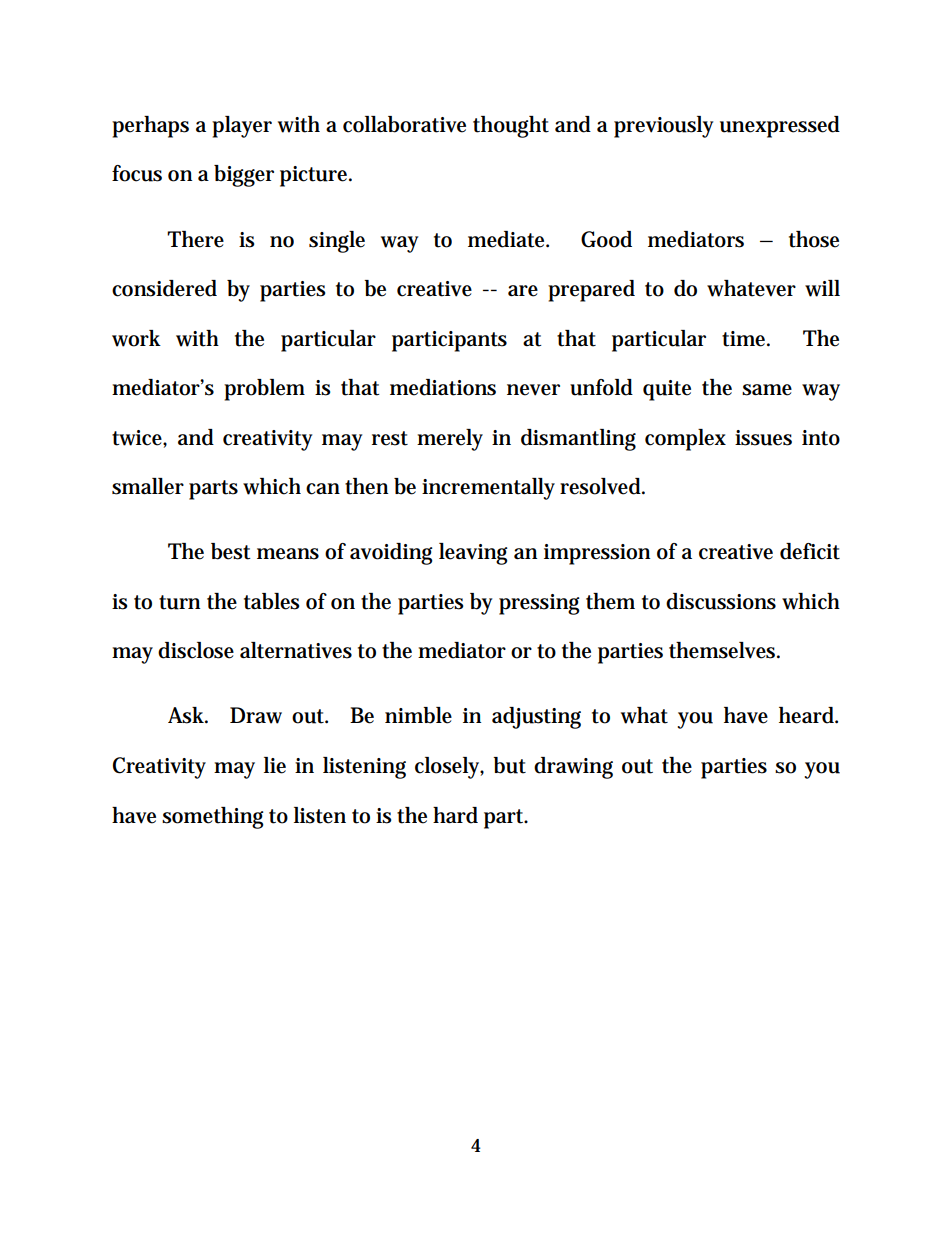 The width and height of the page is (952, 1233). What do you see at coordinates (807, 715) in the page?
I see `heard` at bounding box center [807, 715].
